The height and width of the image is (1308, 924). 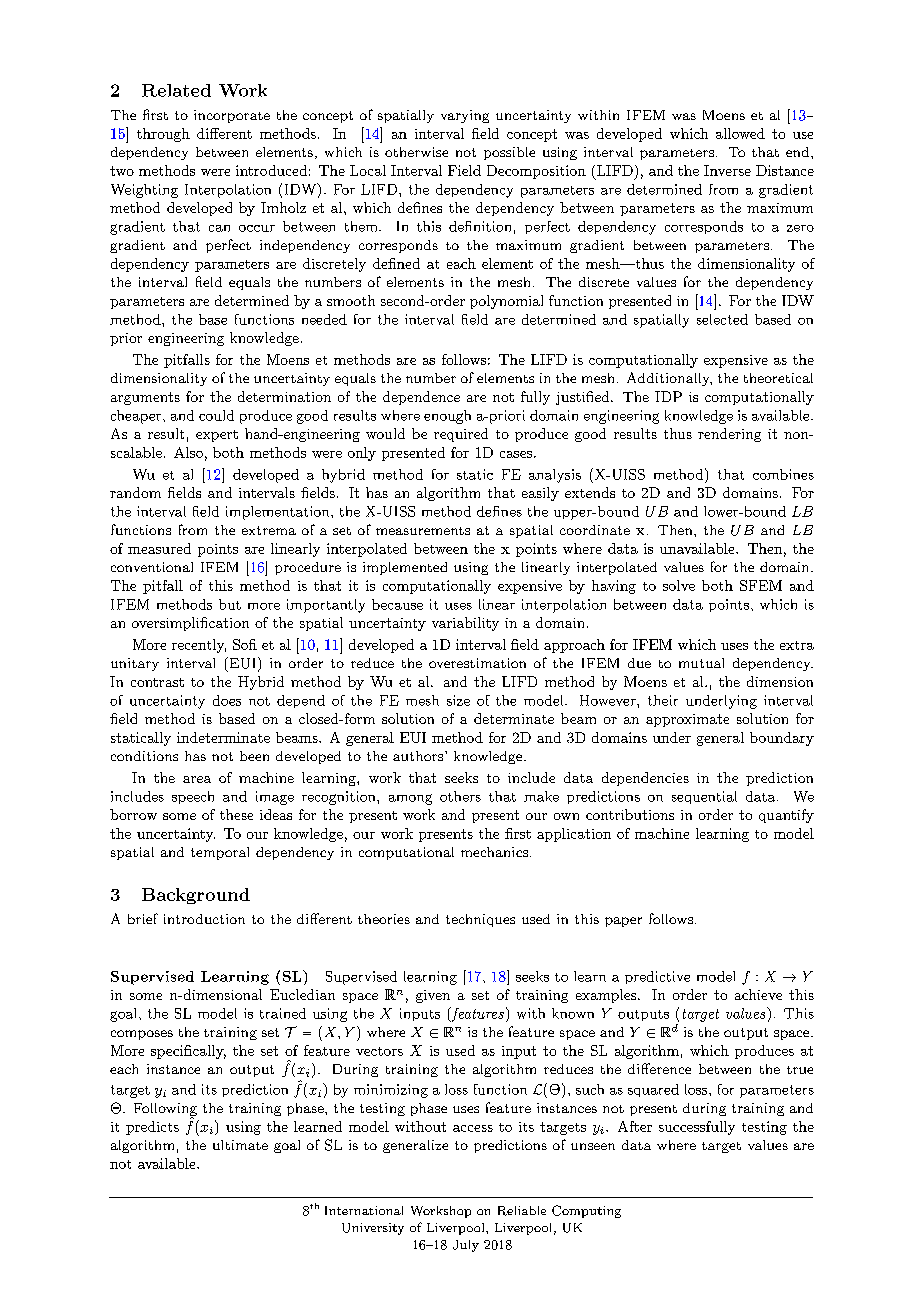 I want to click on incorporate, so click(x=232, y=116).
